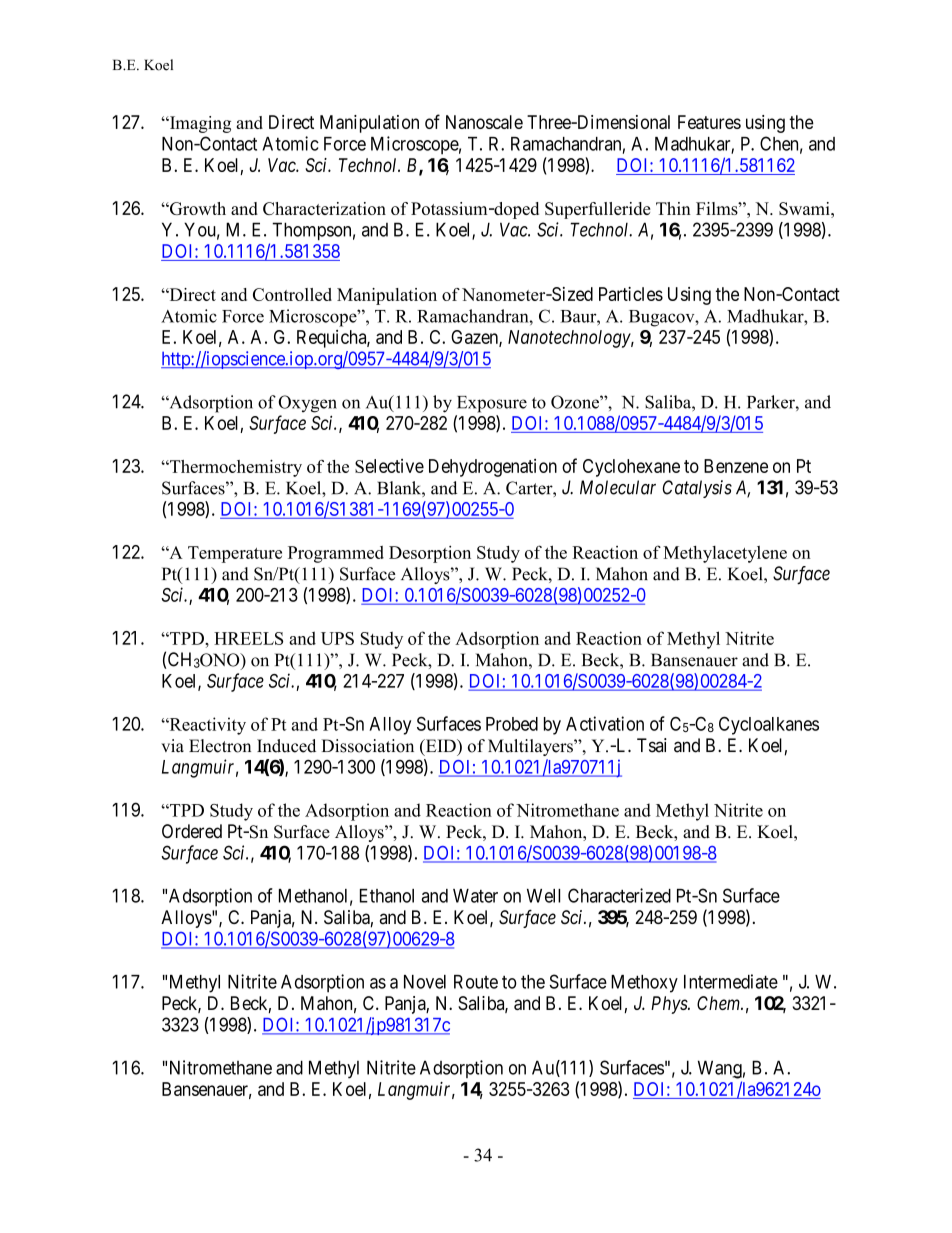  What do you see at coordinates (476, 982) in the page?
I see `Route` at bounding box center [476, 982].
